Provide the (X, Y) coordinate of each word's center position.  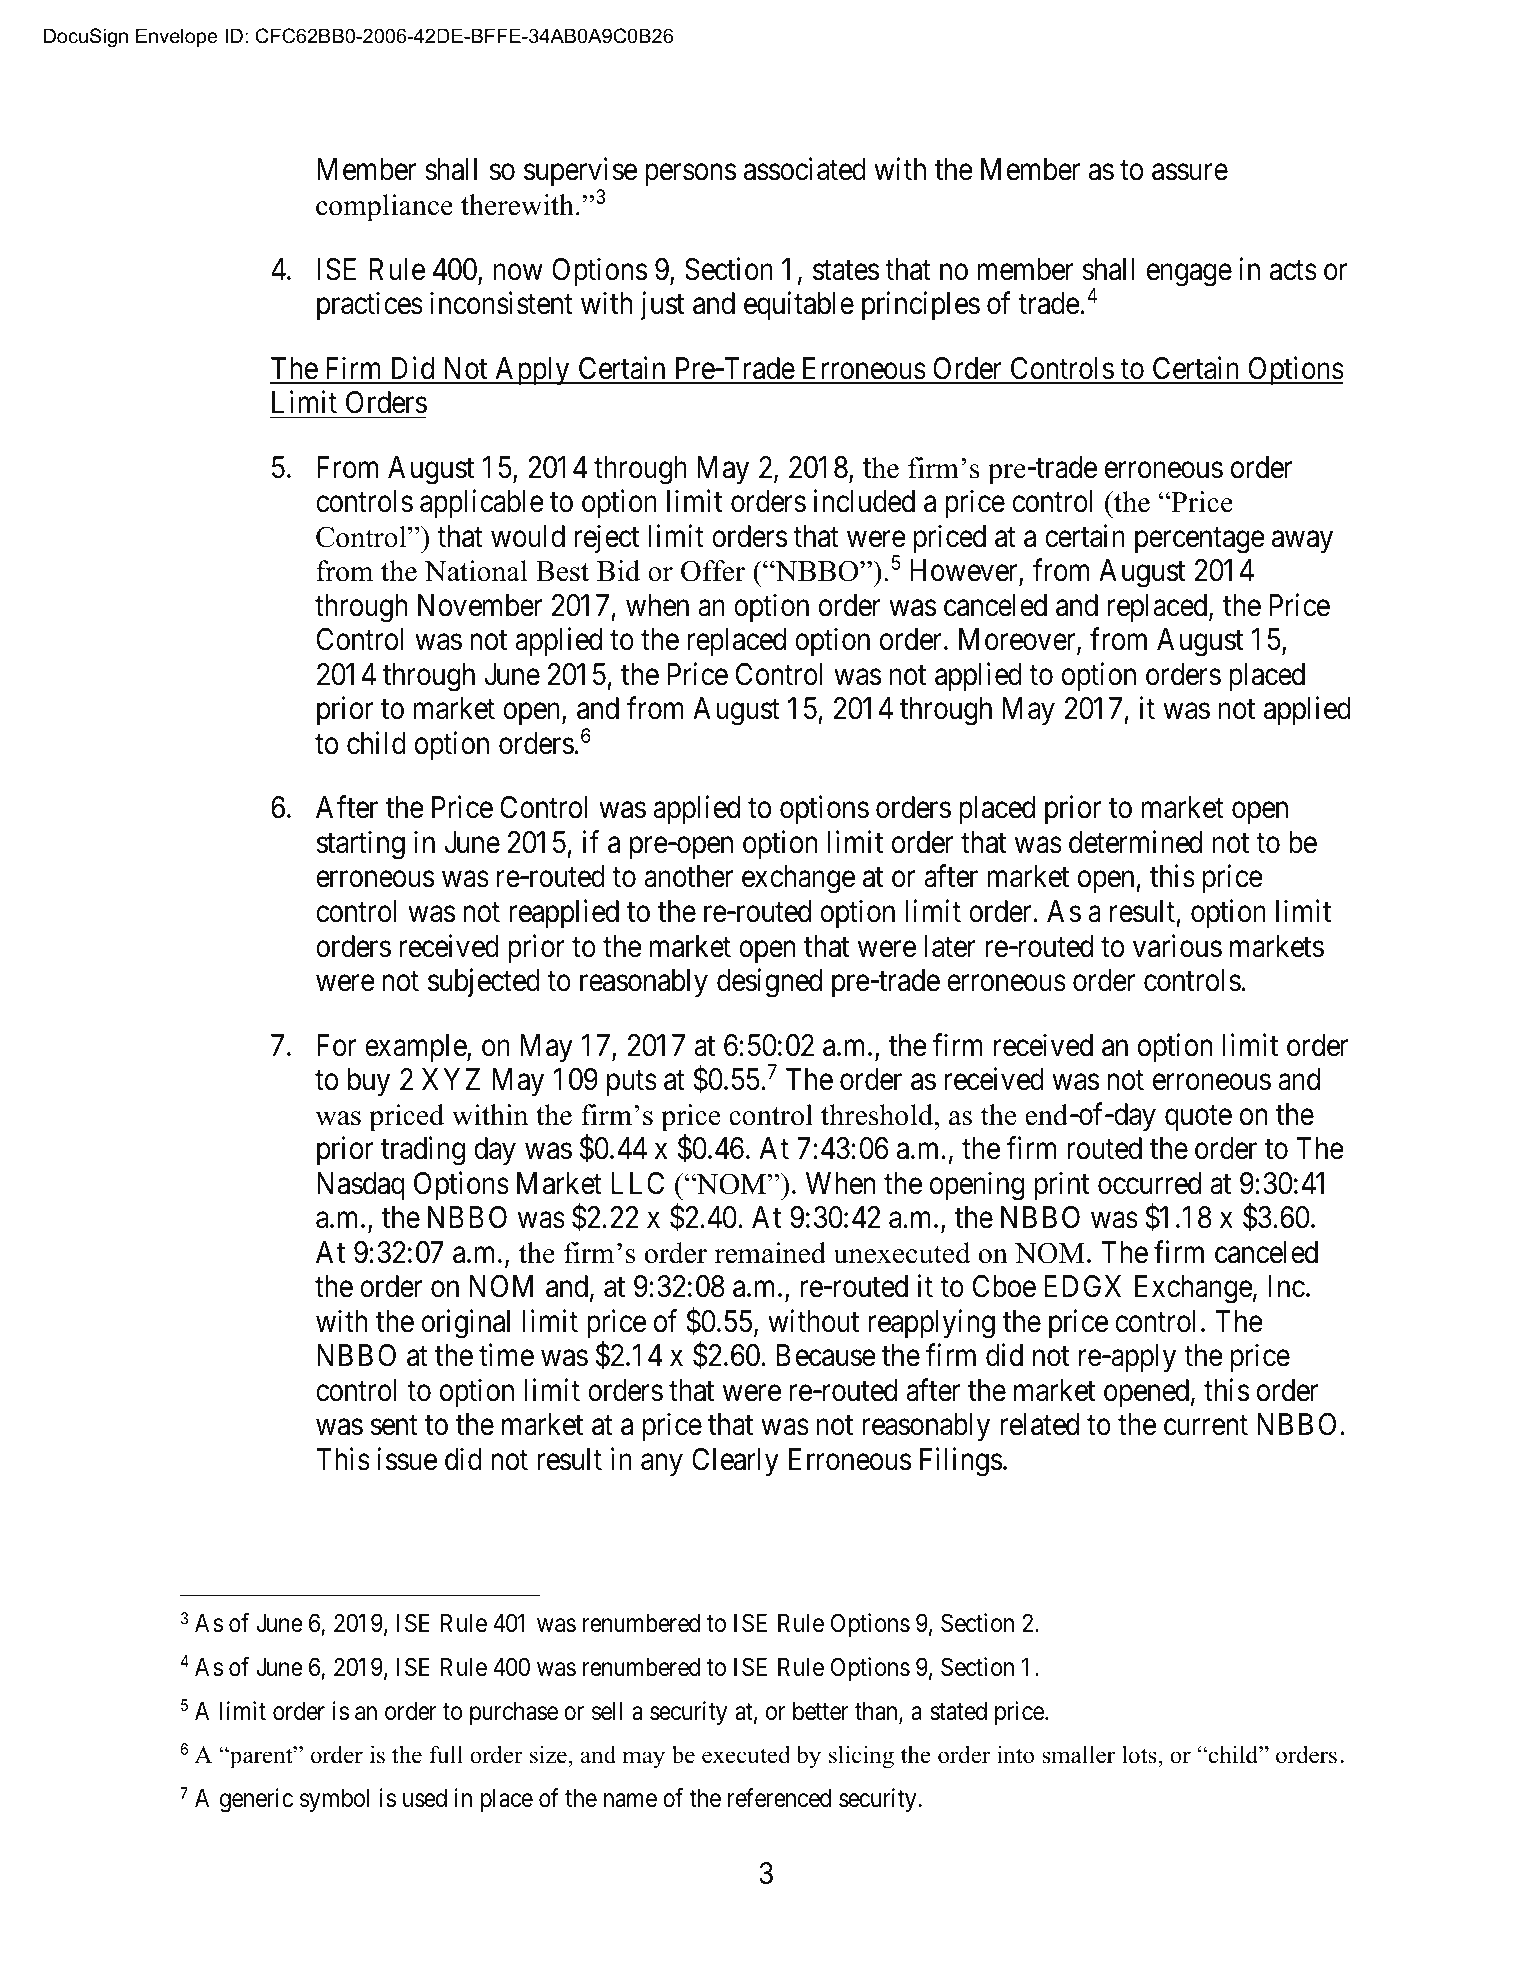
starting (361, 845)
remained (770, 1253)
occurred (1149, 1183)
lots (1140, 1756)
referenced (779, 1798)
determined (1135, 842)
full (446, 1754)
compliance (384, 208)
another (688, 876)
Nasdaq (361, 1186)
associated (805, 169)
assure (1190, 173)
